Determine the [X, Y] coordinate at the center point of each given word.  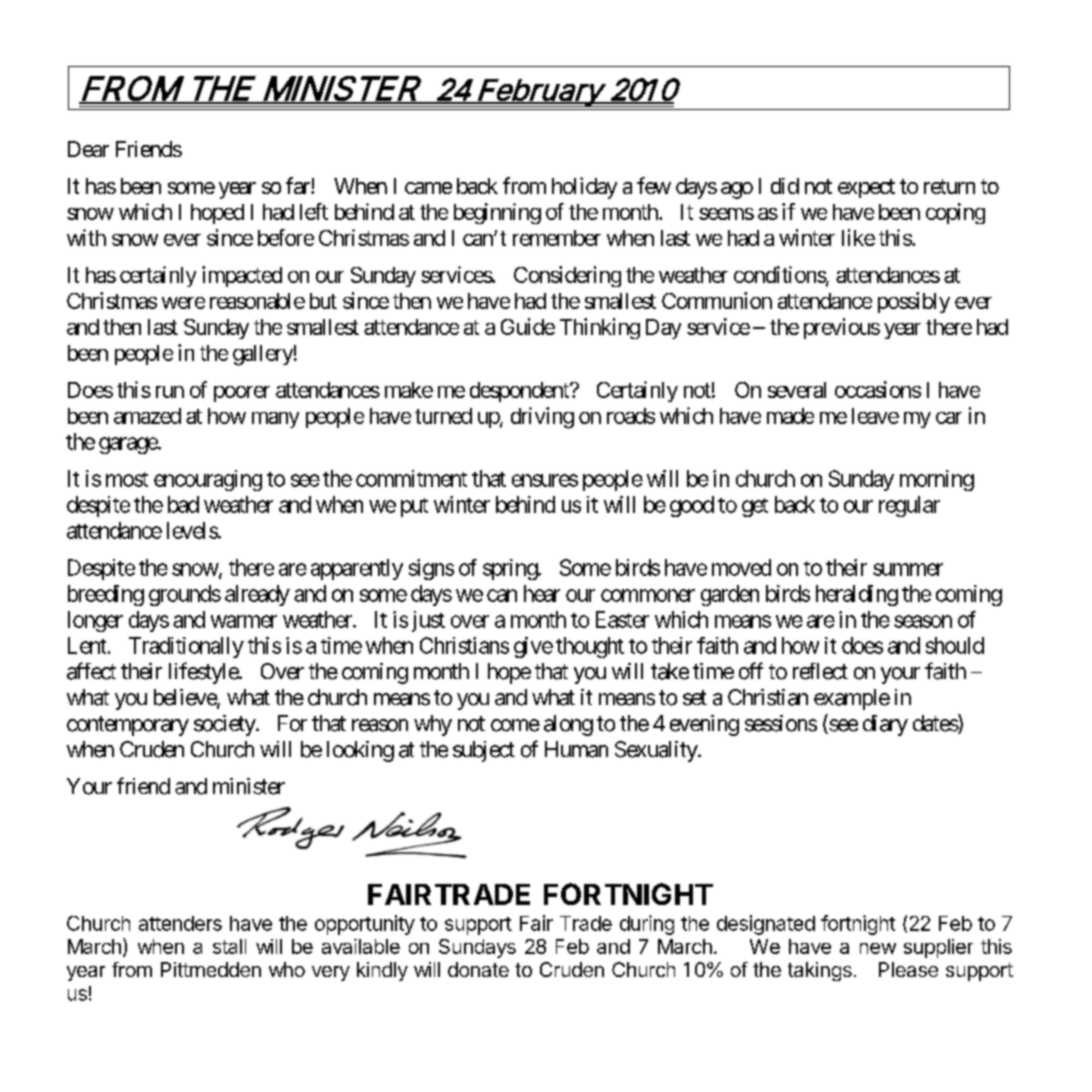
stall [229, 946]
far [299, 185]
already [257, 595]
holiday [584, 188]
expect [866, 188]
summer [908, 569]
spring [511, 569]
